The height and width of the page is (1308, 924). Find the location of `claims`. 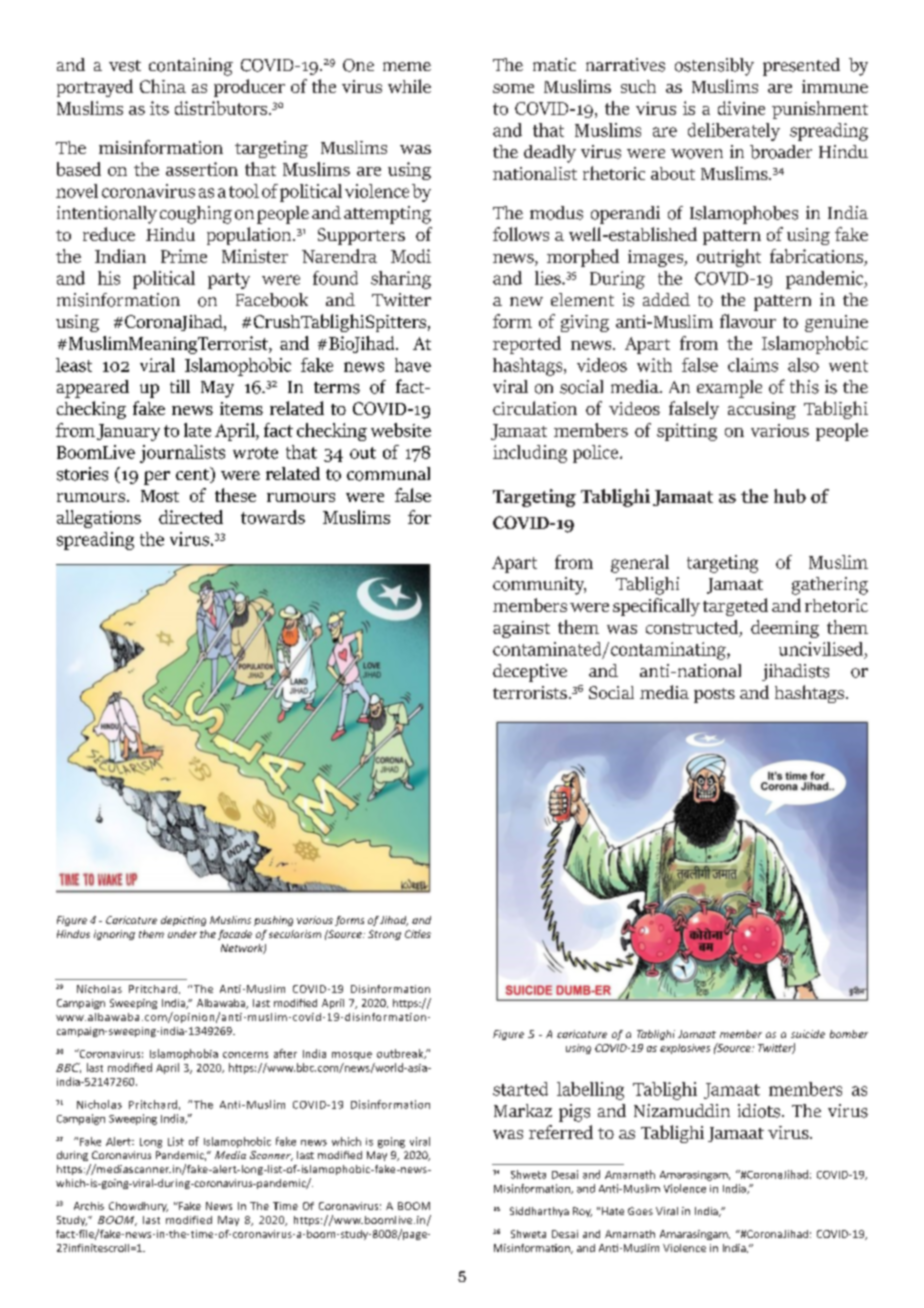

claims is located at coordinates (753, 365).
